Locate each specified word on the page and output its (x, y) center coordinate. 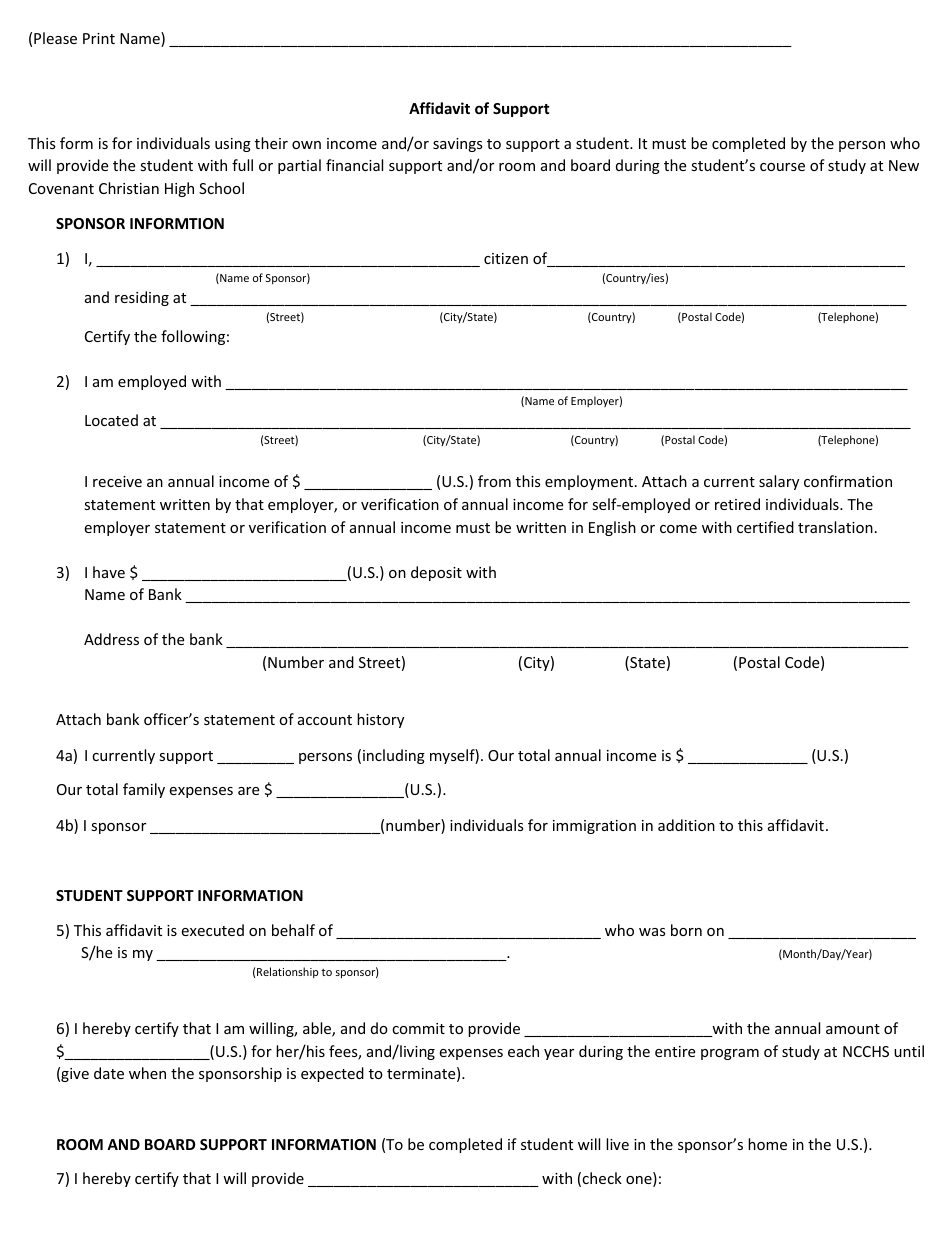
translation (835, 527)
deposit (436, 573)
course (782, 167)
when (147, 1073)
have (109, 572)
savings (458, 145)
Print (99, 38)
